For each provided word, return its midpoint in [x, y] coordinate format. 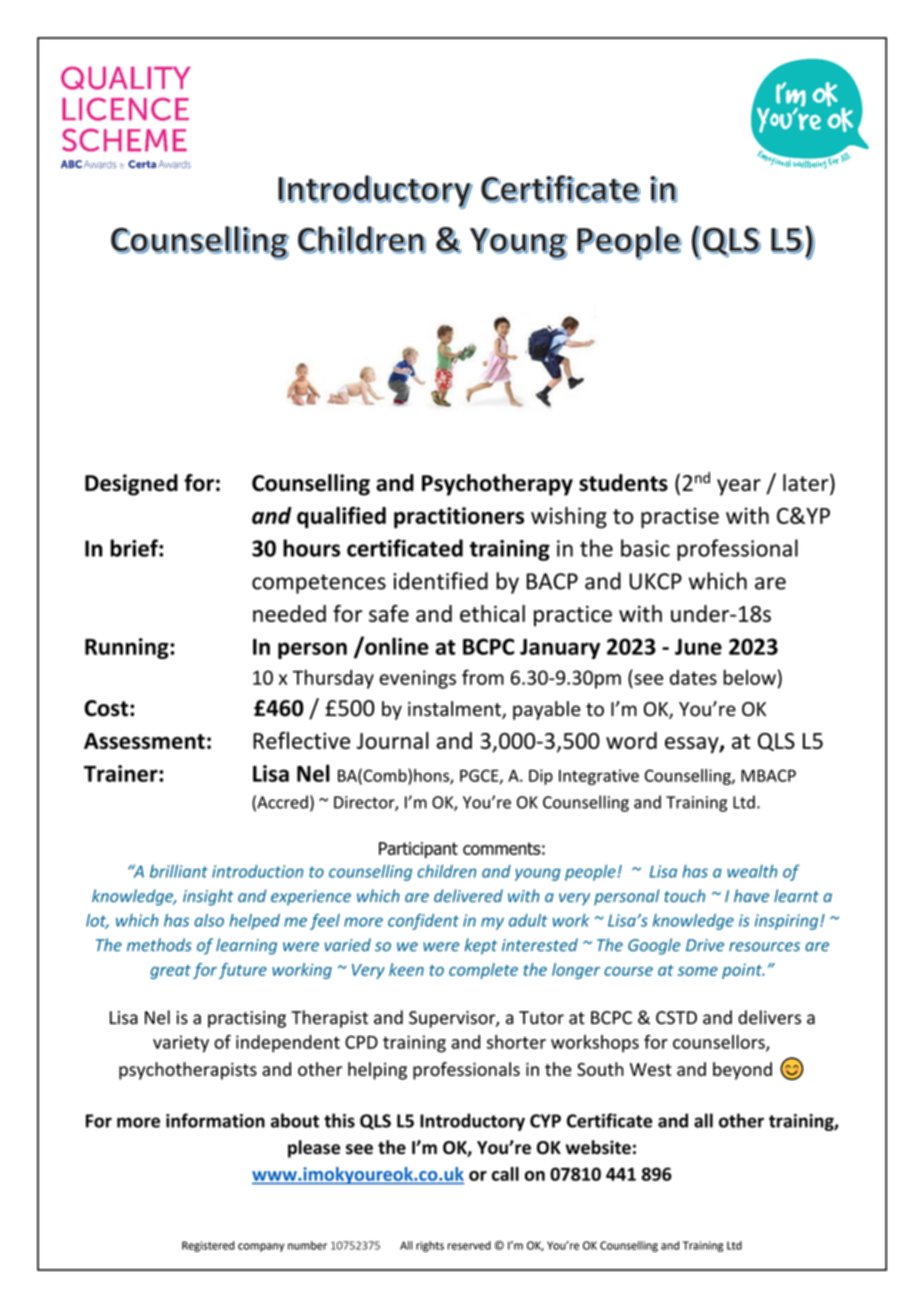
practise [680, 518]
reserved [469, 1245]
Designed [131, 485]
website [598, 1147]
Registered [208, 1246]
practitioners [459, 517]
